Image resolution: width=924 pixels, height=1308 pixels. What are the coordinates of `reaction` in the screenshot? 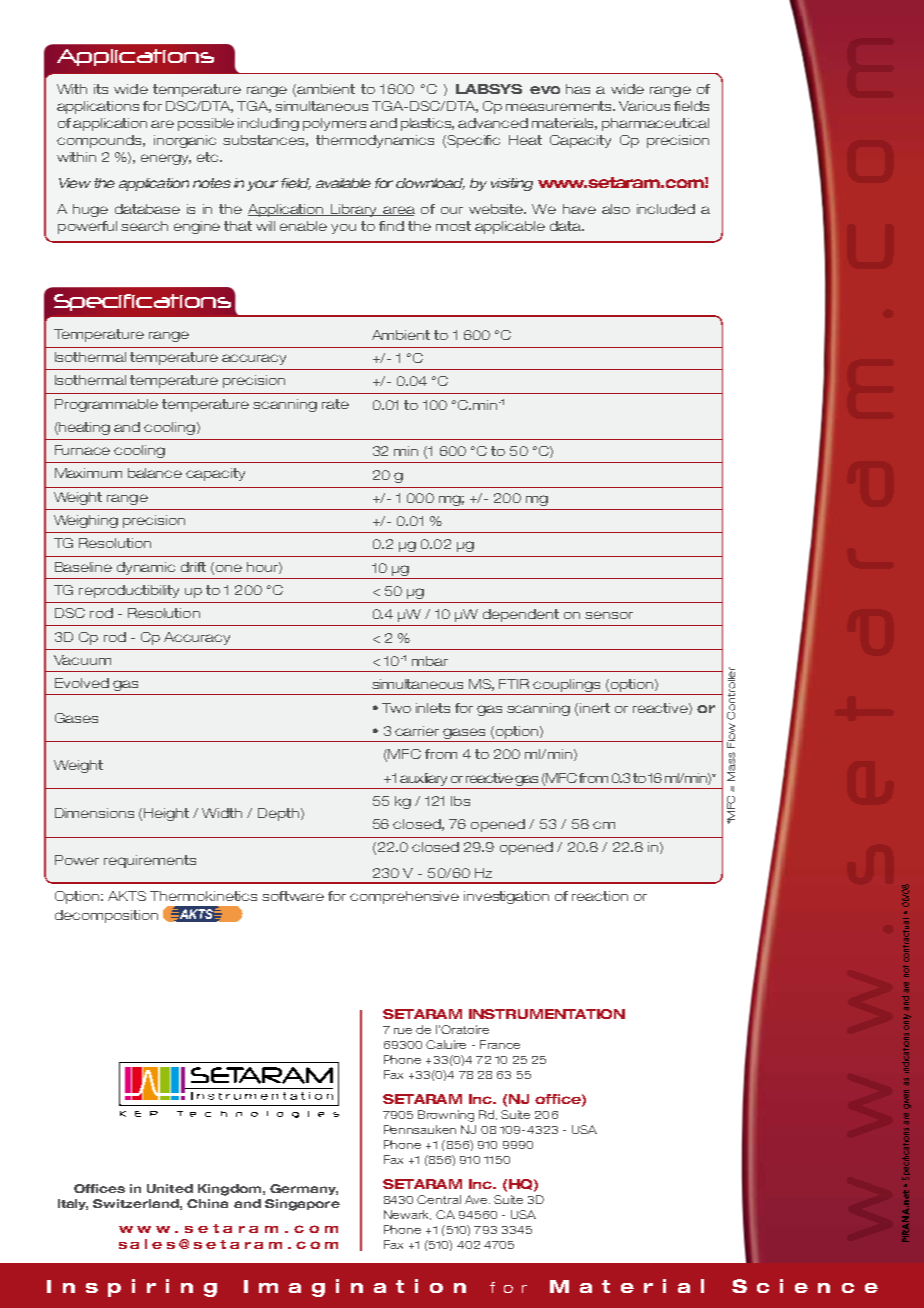 It's located at (600, 896).
